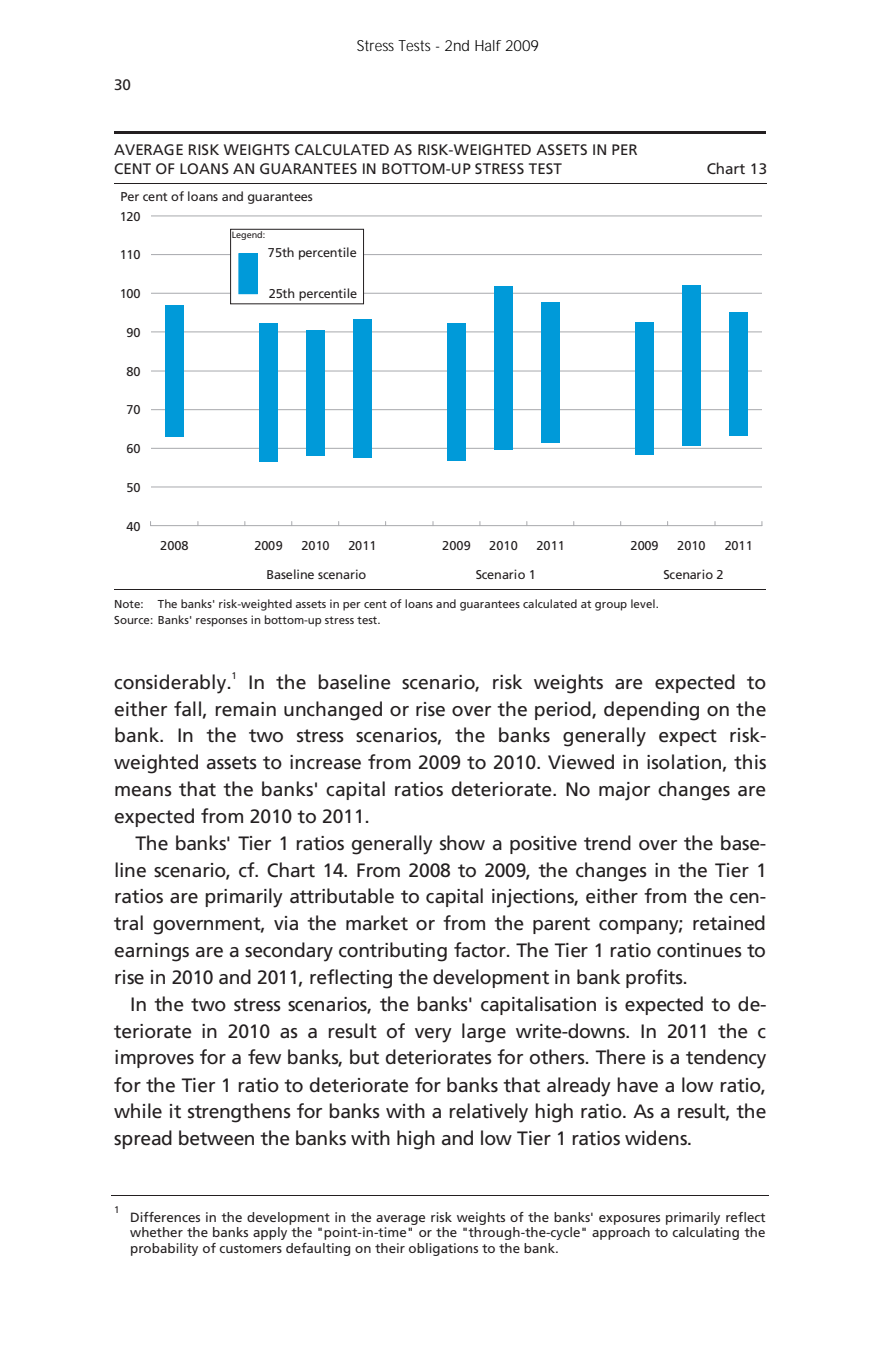  I want to click on period, so click(564, 710).
